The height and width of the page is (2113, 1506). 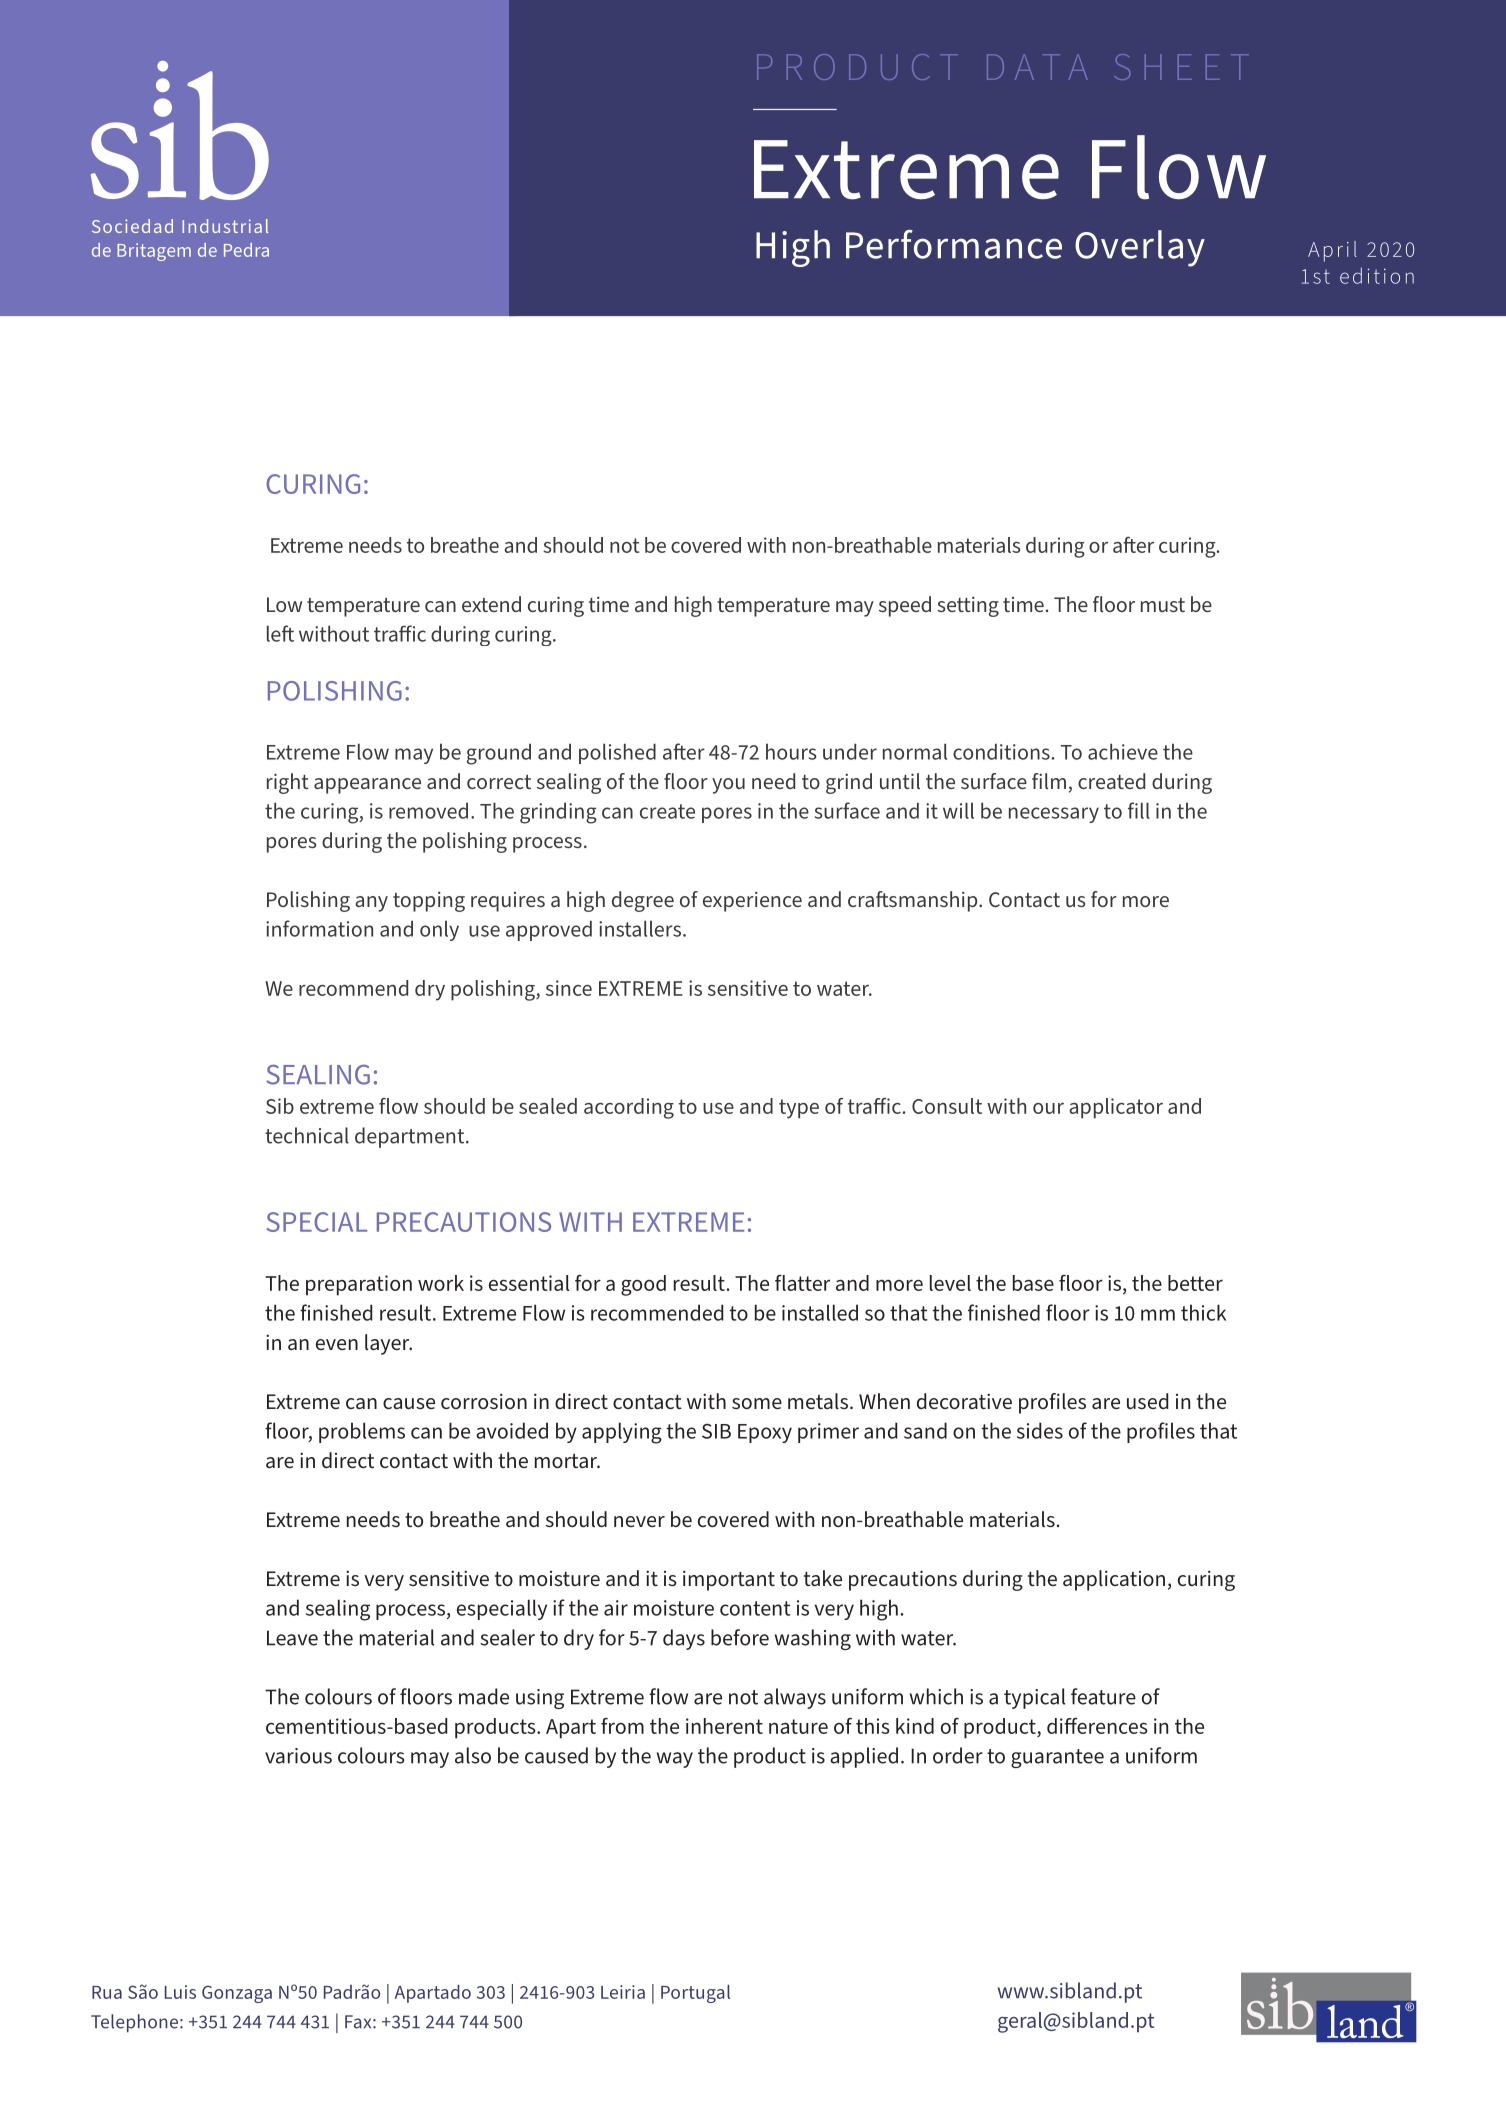 What do you see at coordinates (954, 244) in the page?
I see `Performance` at bounding box center [954, 244].
